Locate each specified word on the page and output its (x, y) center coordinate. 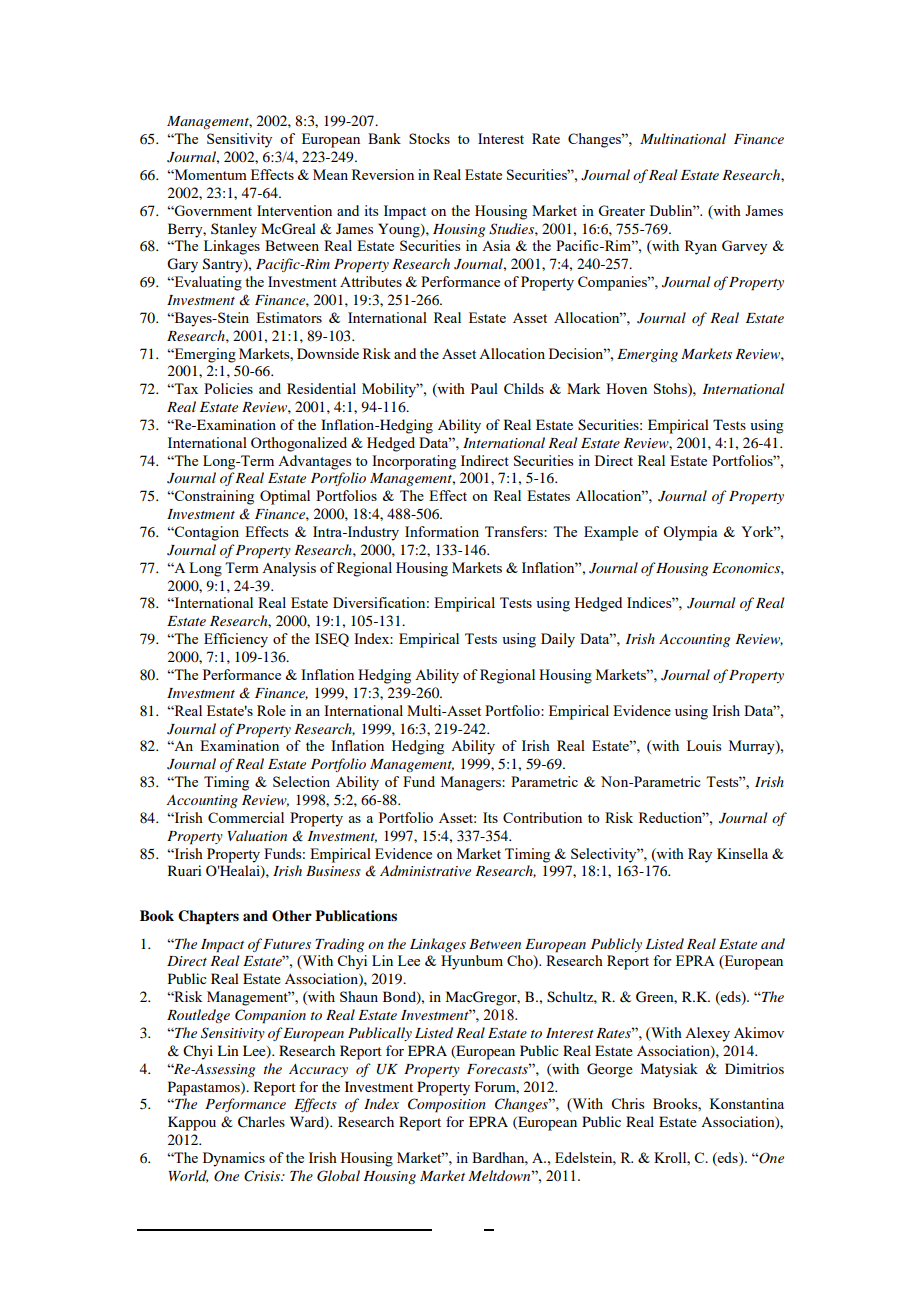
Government (212, 210)
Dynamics (234, 1159)
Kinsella (742, 853)
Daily (558, 640)
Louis (704, 745)
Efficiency (236, 640)
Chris (628, 1103)
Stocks (429, 138)
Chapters (208, 917)
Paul (484, 388)
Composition (447, 1105)
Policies (228, 388)
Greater (621, 210)
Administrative (425, 870)
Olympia (690, 533)
